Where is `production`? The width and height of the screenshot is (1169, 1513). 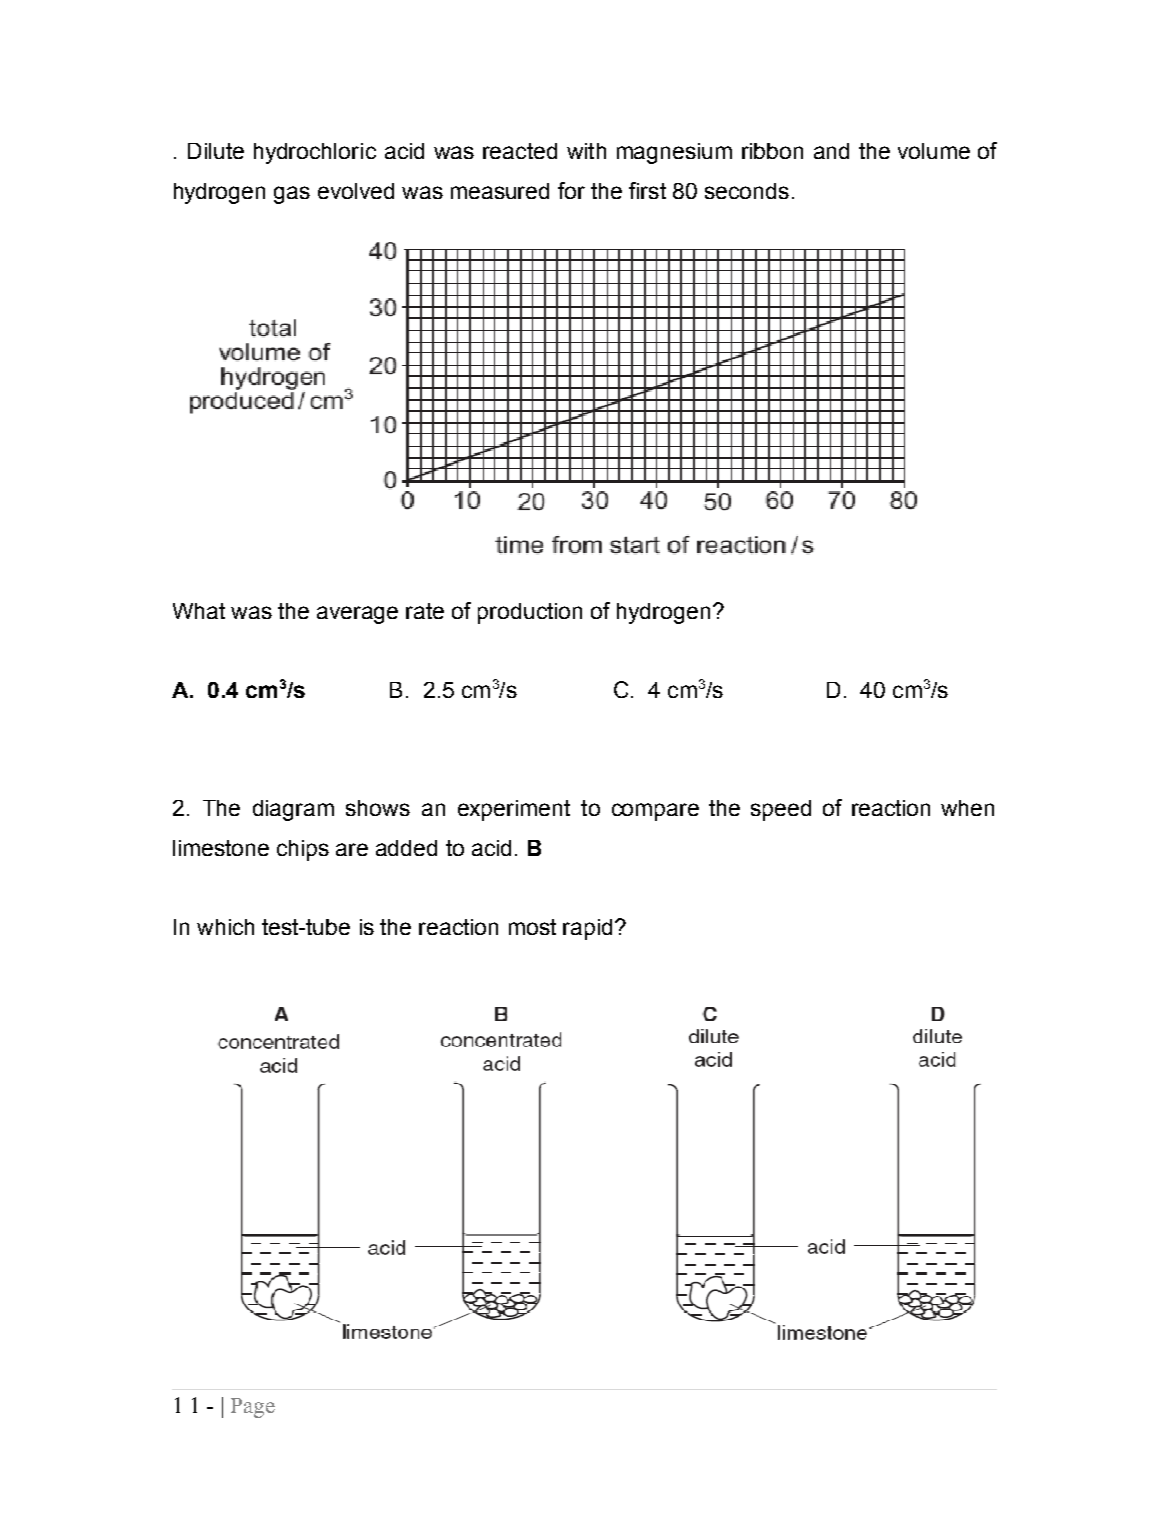 production is located at coordinates (530, 613).
